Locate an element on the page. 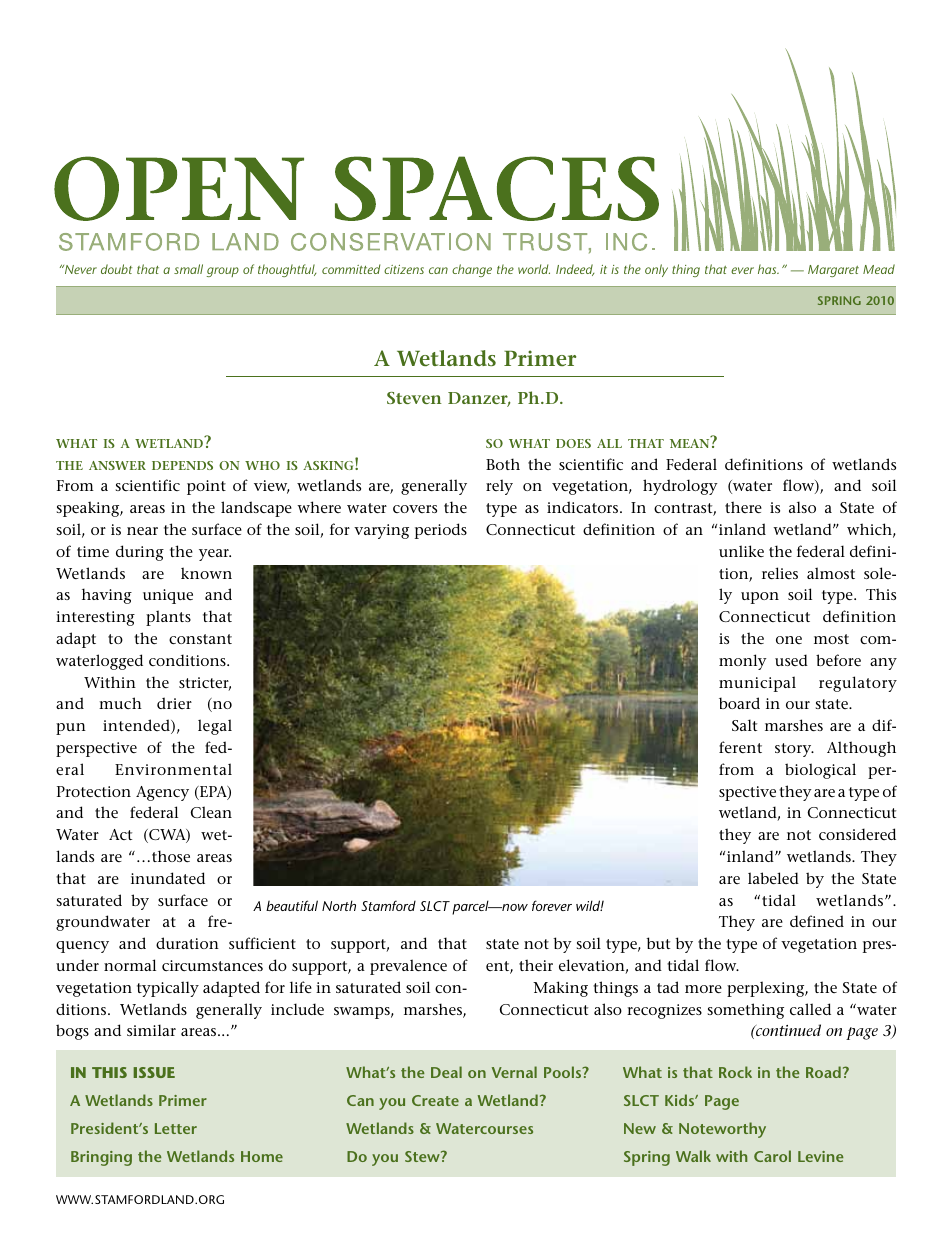  small is located at coordinates (188, 269).
